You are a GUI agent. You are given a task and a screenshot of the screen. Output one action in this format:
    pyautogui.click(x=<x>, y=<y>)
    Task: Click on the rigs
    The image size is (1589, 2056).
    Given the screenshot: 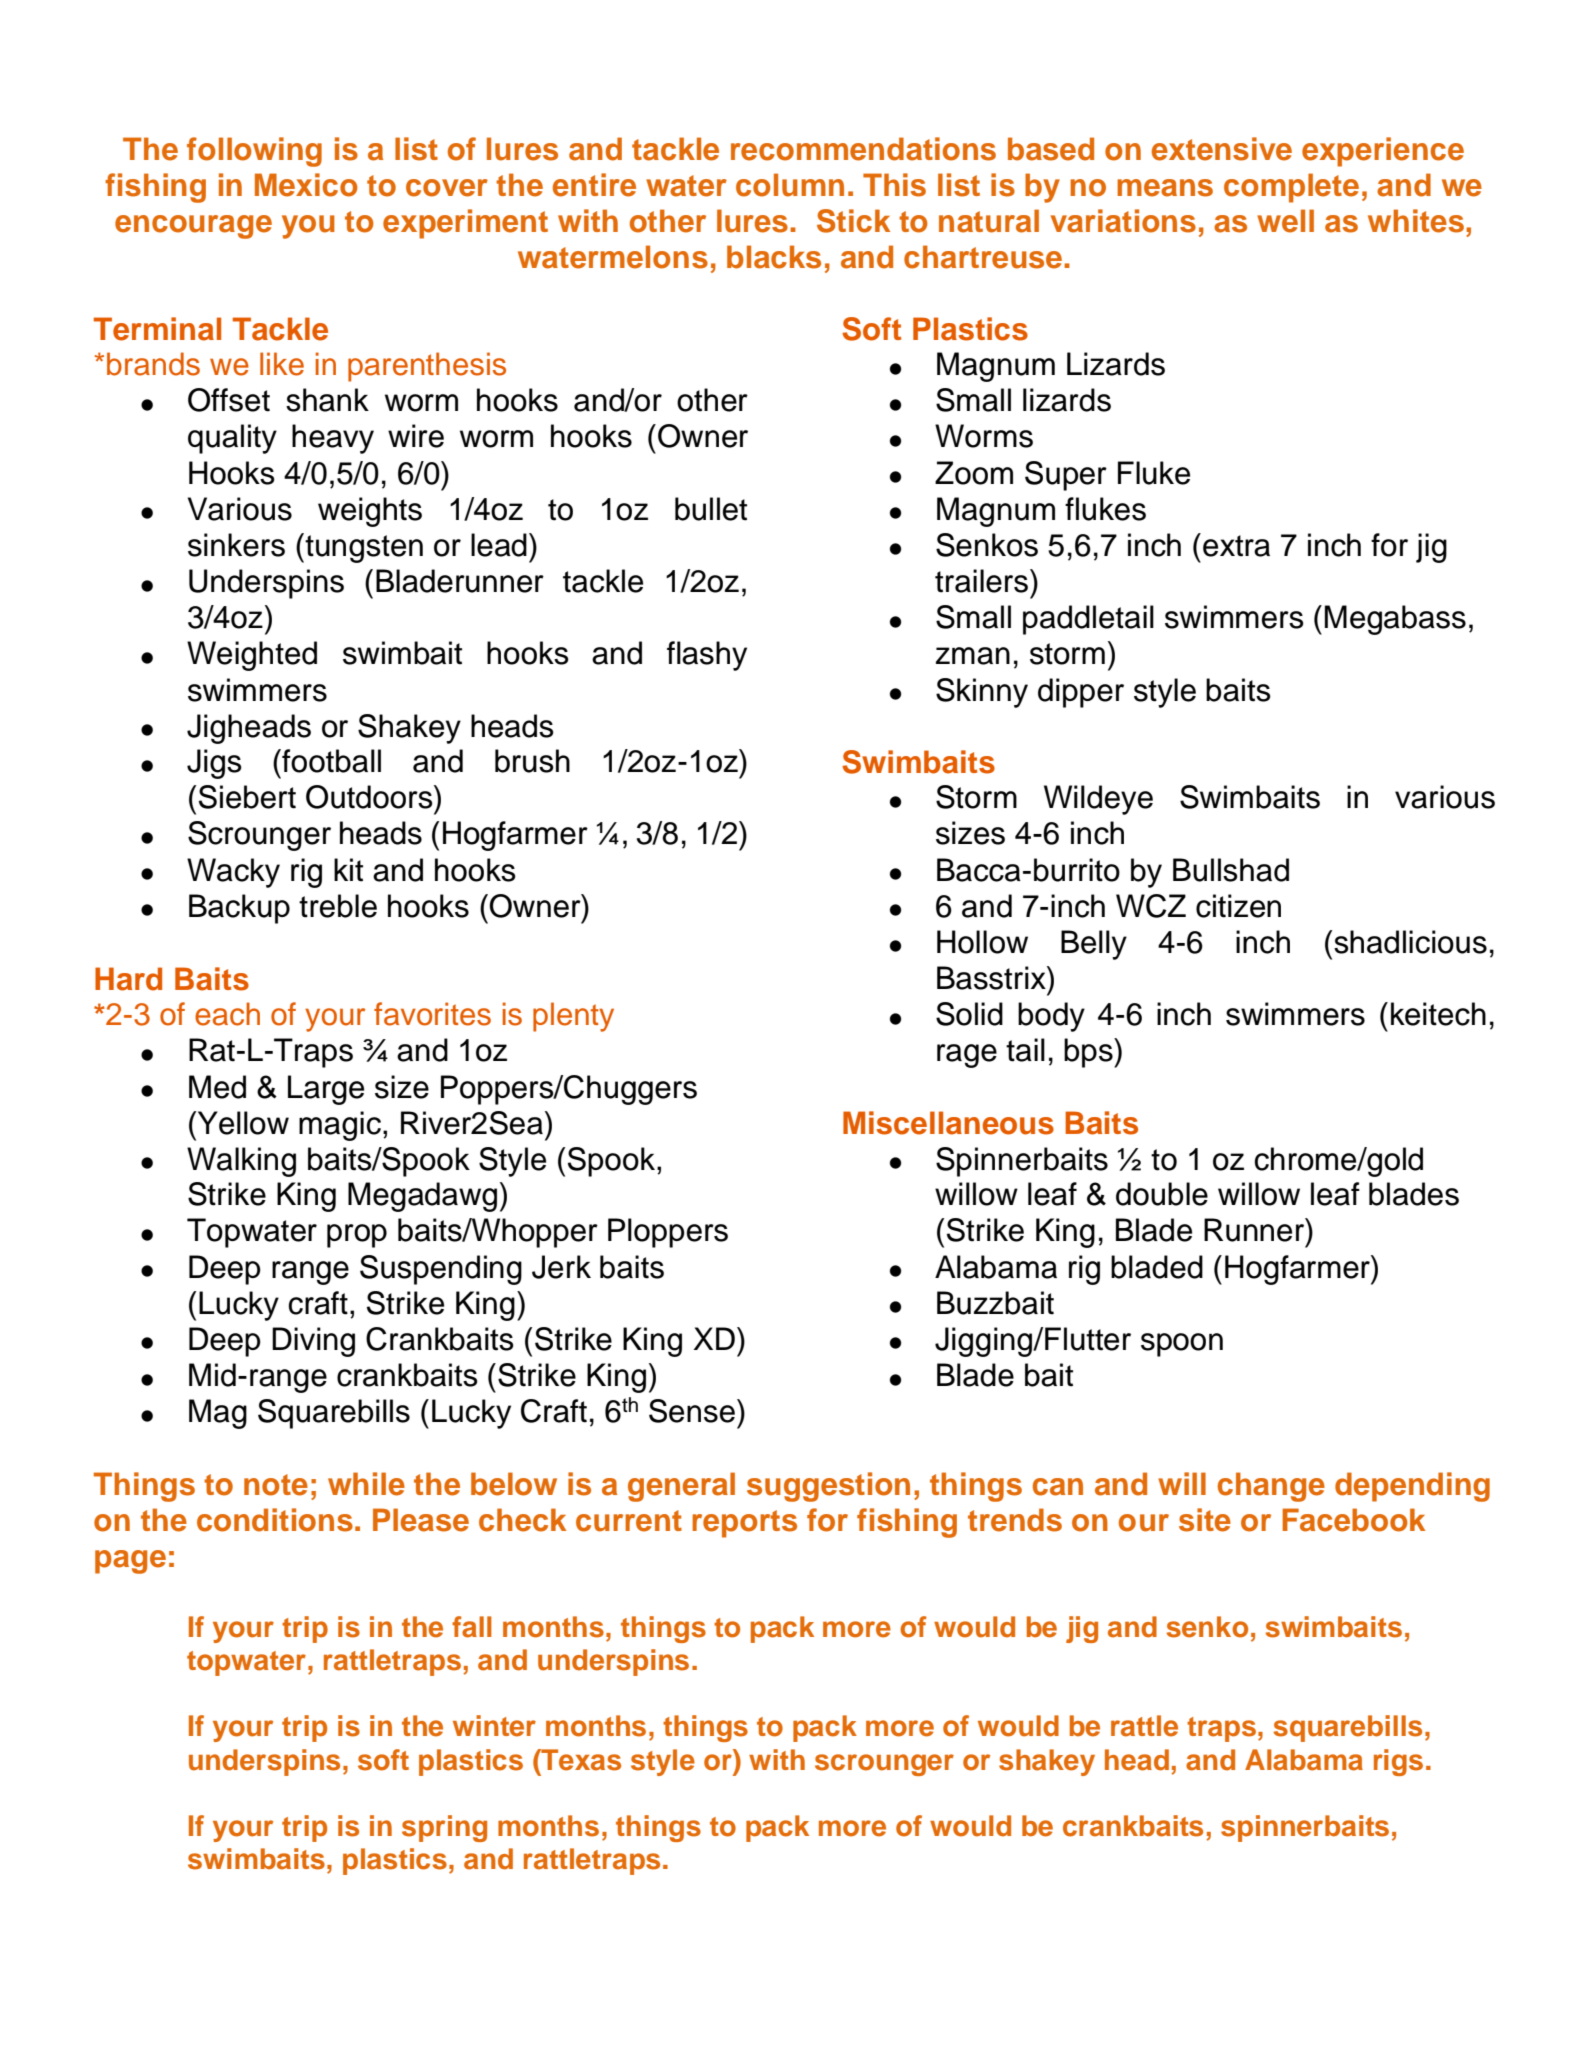 What is the action you would take?
    pyautogui.click(x=1398, y=1762)
